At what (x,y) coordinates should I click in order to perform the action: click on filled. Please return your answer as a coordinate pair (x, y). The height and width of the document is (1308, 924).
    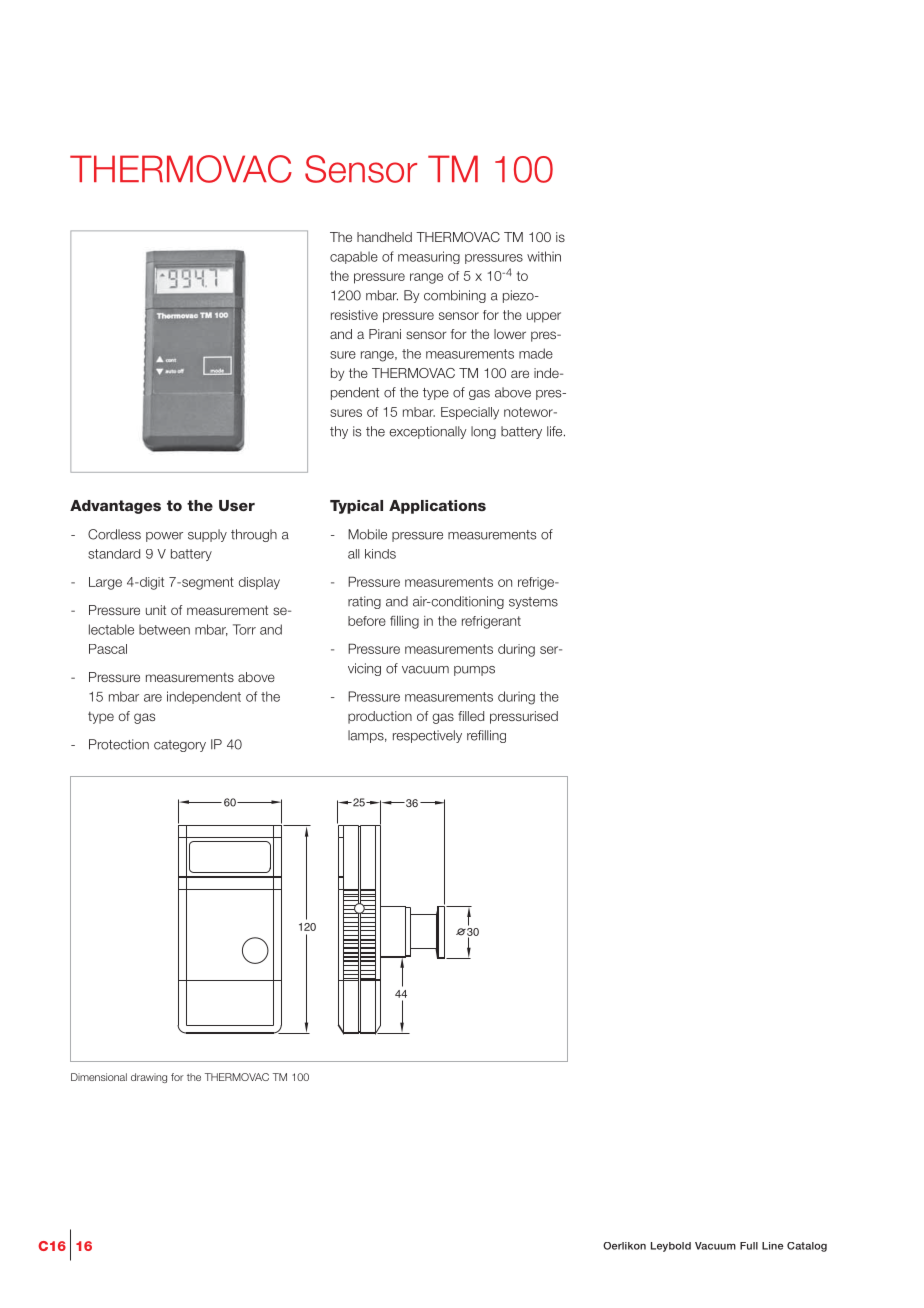
    Looking at the image, I should click on (471, 716).
